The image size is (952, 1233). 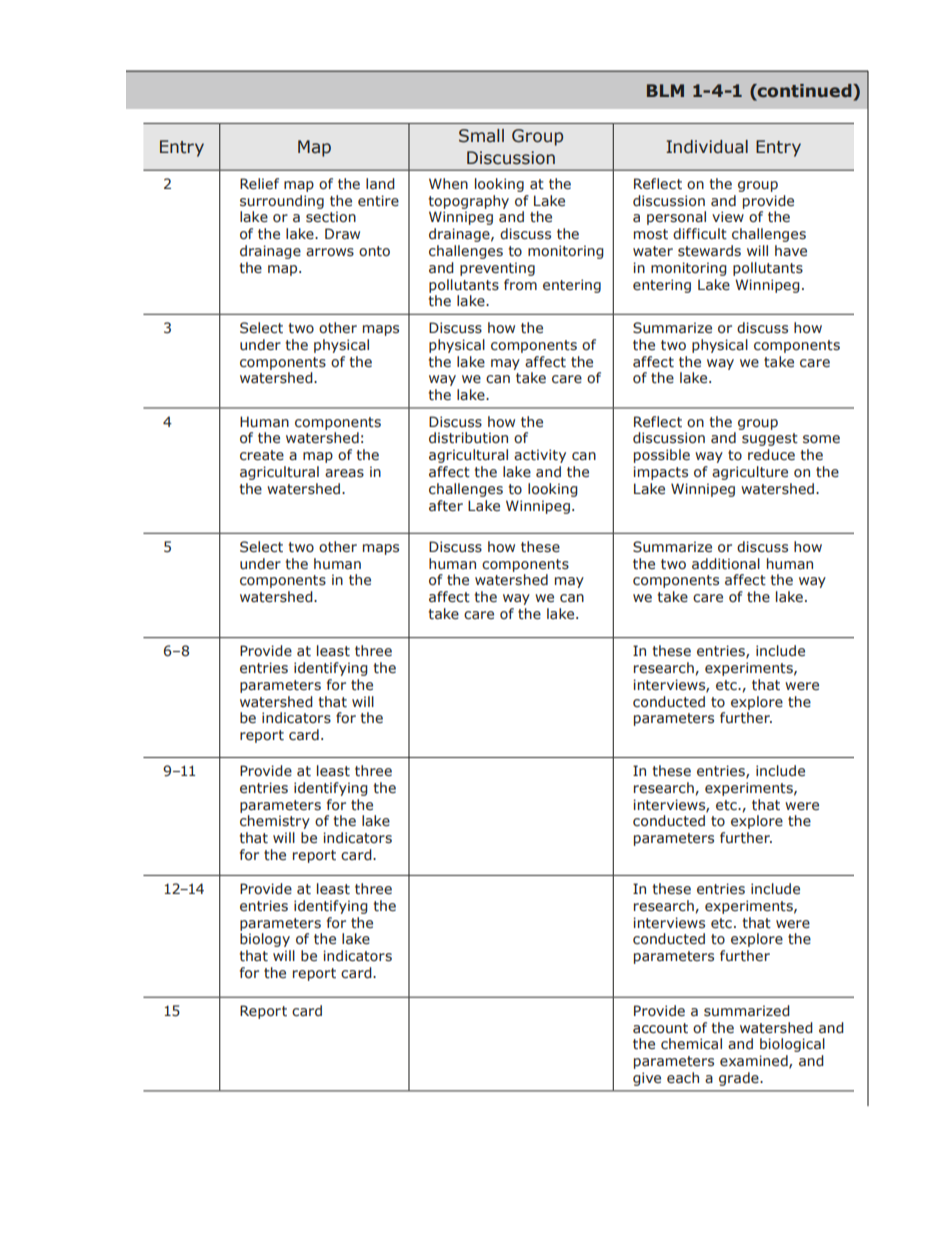 What do you see at coordinates (647, 1079) in the image?
I see `give` at bounding box center [647, 1079].
